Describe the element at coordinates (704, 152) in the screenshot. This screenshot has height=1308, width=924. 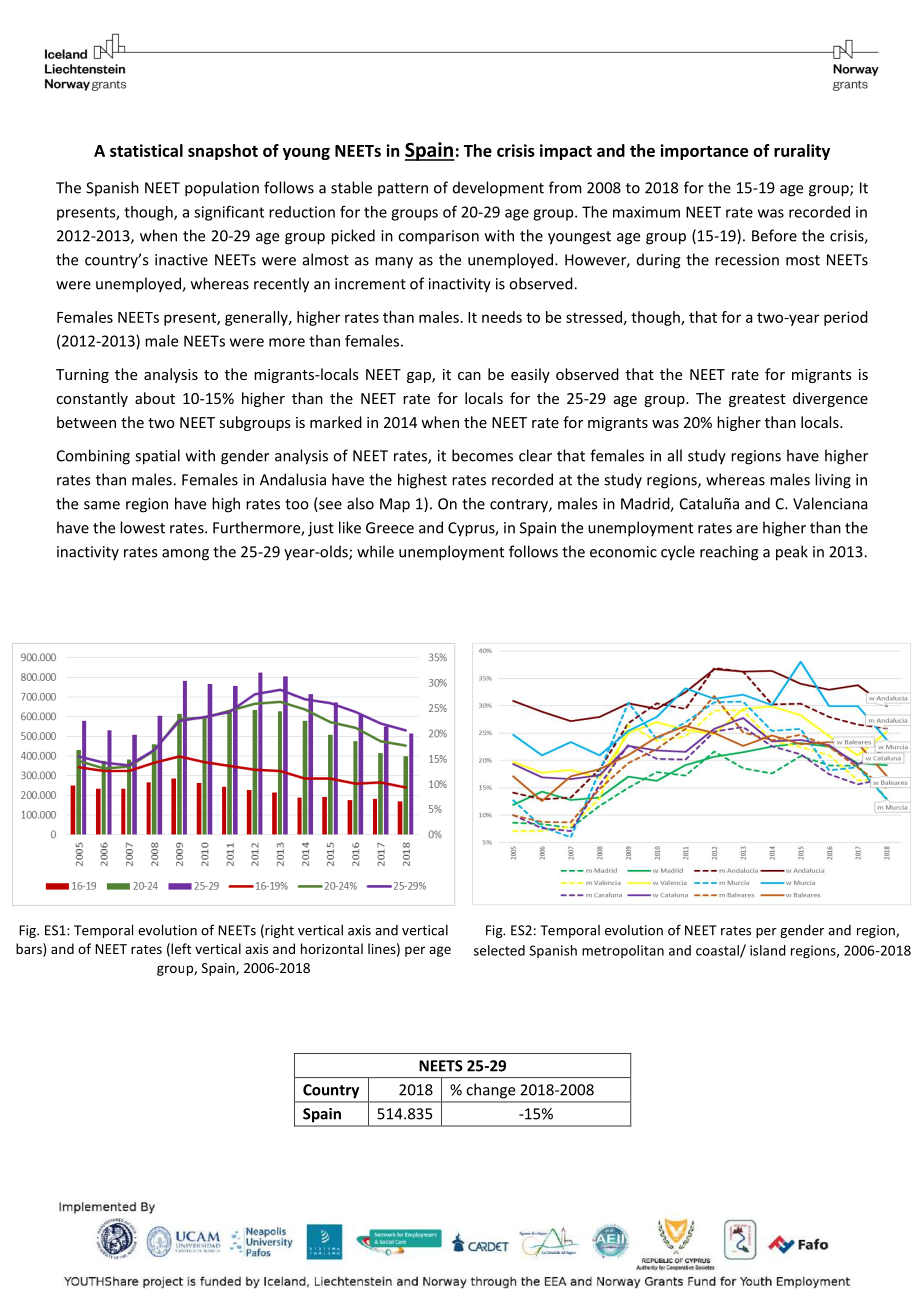
I see `importance` at that location.
